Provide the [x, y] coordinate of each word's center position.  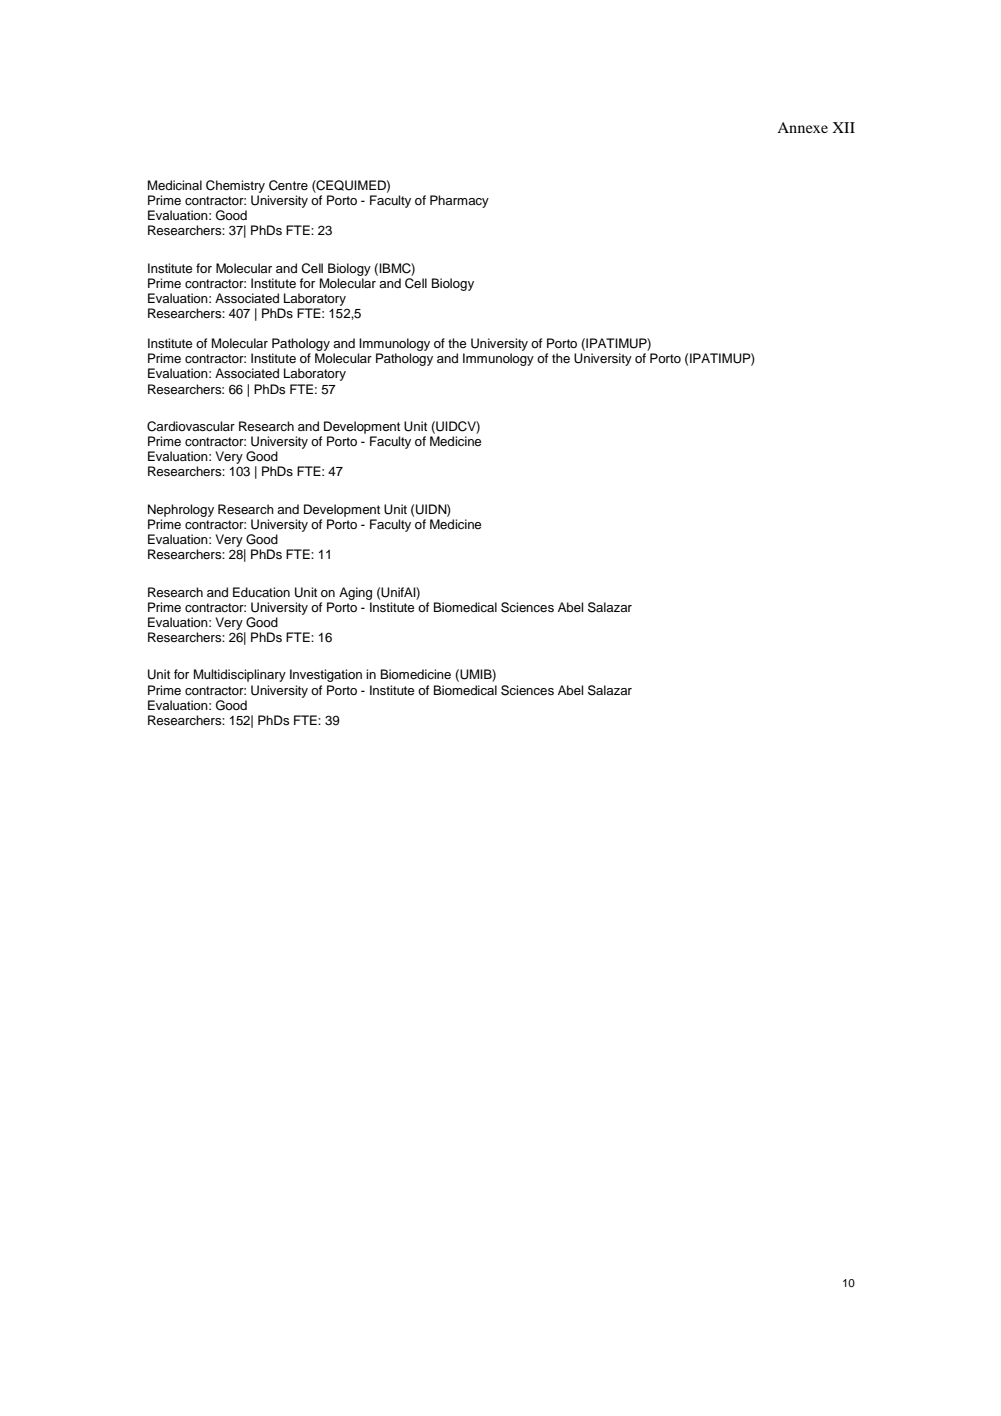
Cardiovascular [191, 426]
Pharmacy [459, 201]
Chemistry [235, 186]
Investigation [326, 675]
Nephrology [181, 510]
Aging [355, 593]
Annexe [802, 127]
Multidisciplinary [240, 675]
